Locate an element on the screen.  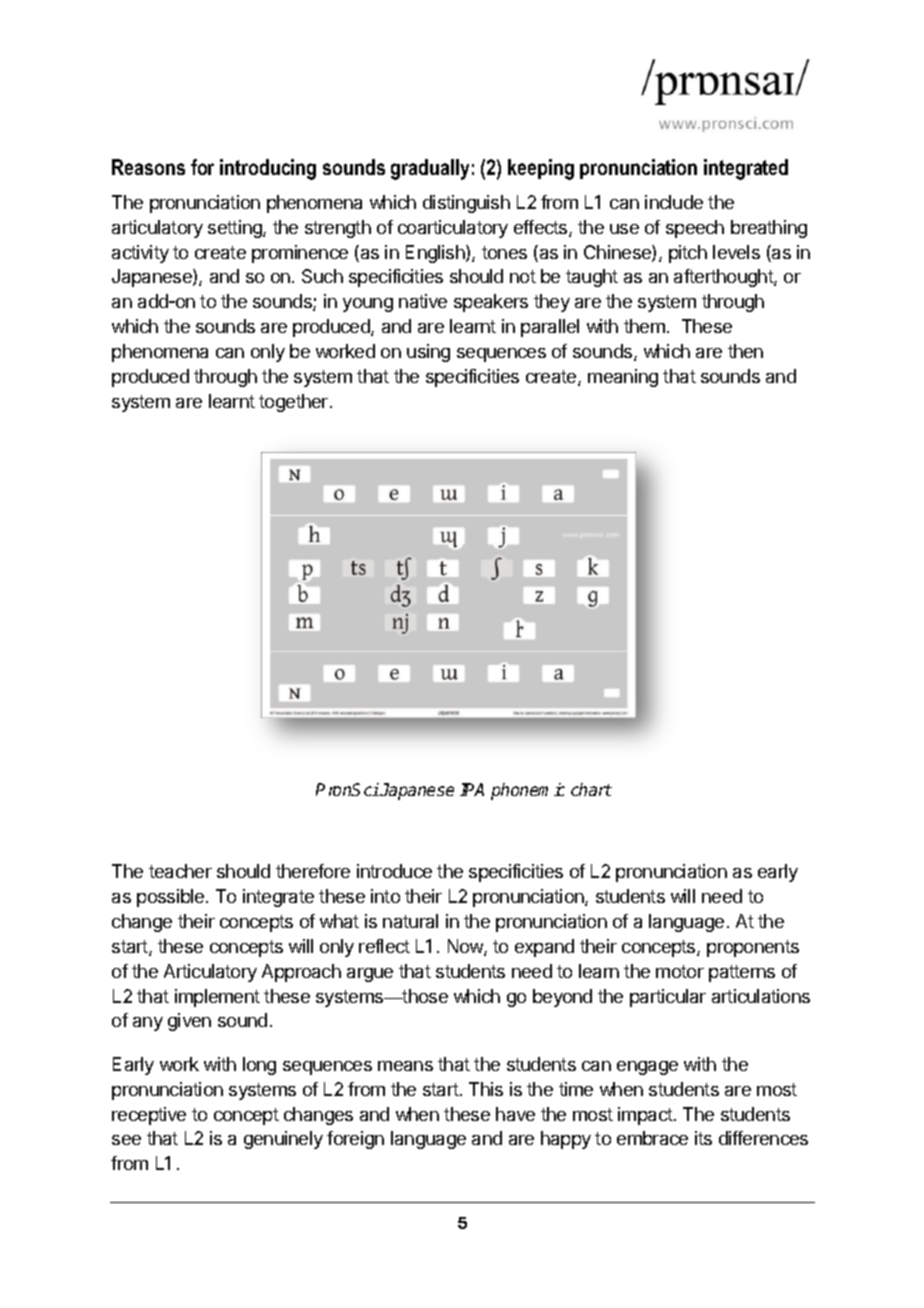
IPA is located at coordinates (472, 789).
